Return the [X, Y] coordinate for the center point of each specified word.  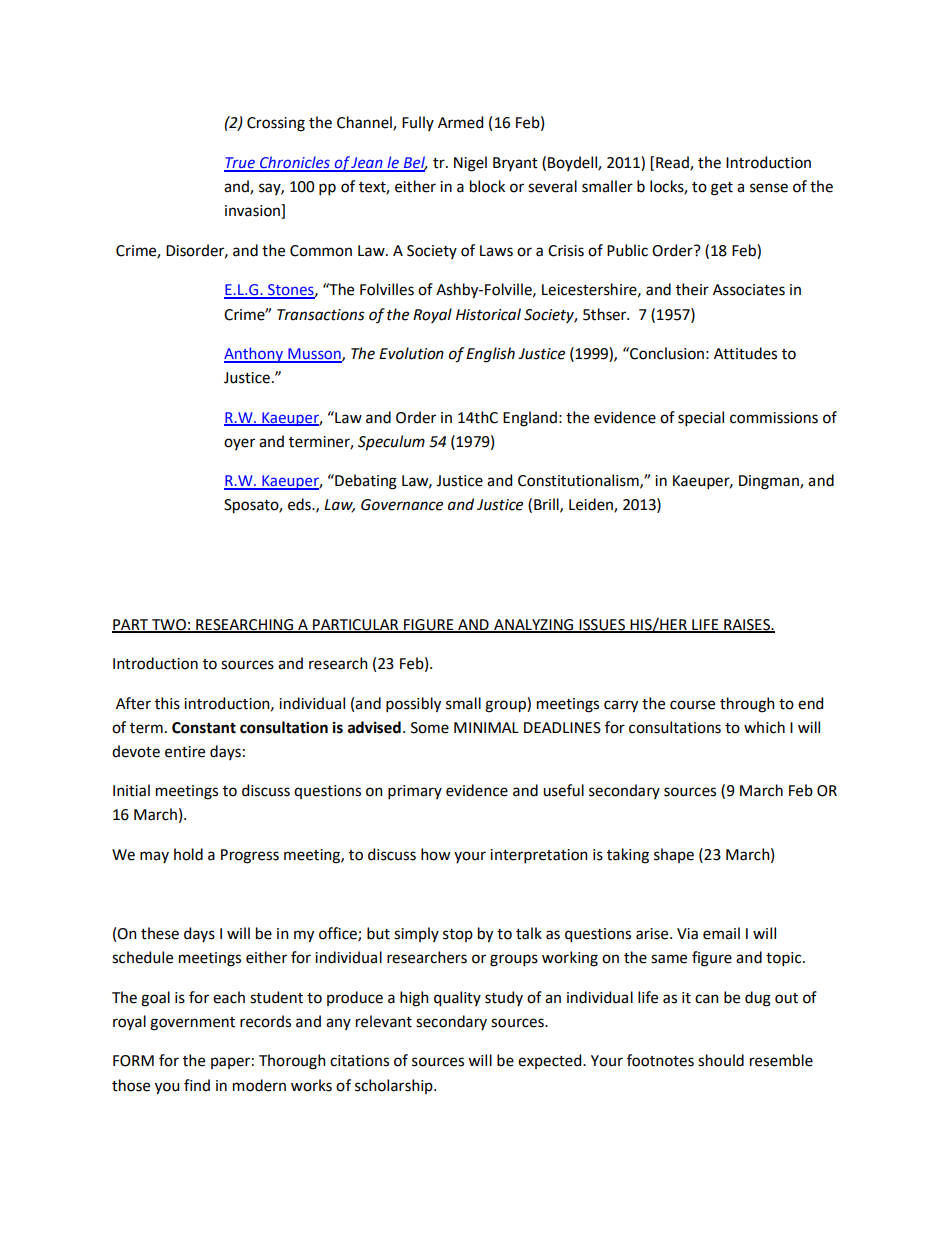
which [764, 727]
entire [185, 752]
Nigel [470, 164]
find [197, 1085]
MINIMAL [486, 727]
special [701, 418]
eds [300, 504]
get [722, 189]
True [240, 164]
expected [551, 1061]
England [530, 419]
